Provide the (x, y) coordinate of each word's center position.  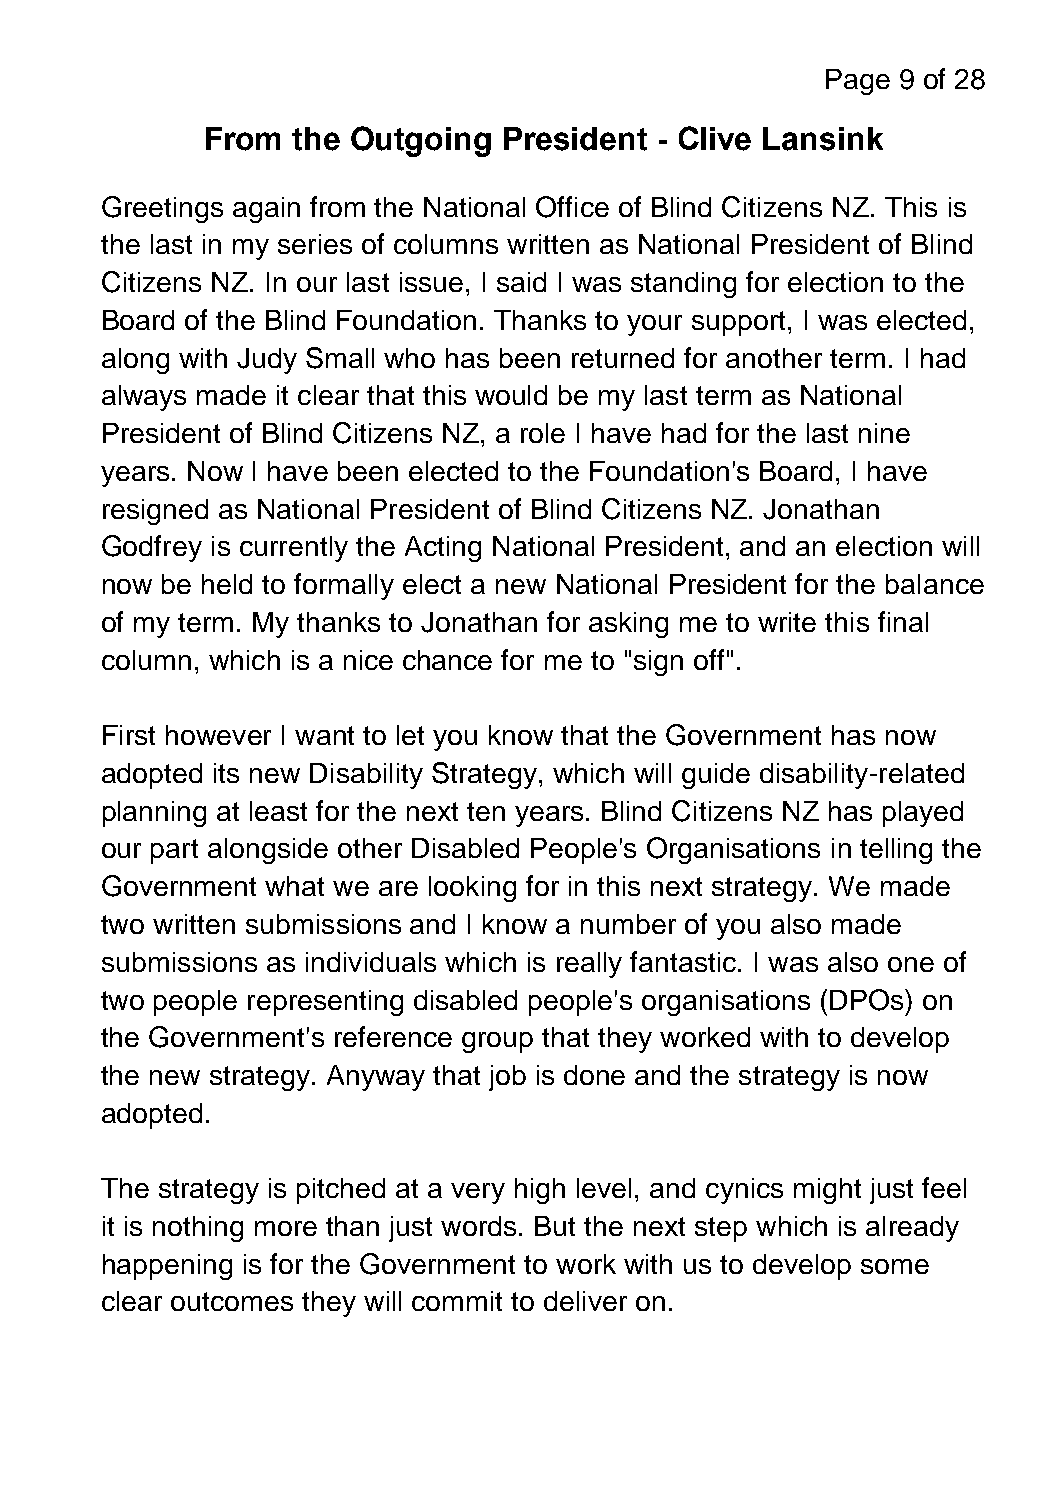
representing (325, 1003)
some (895, 1266)
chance (447, 660)
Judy (267, 361)
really (589, 965)
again (266, 210)
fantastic (684, 961)
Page (858, 82)
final (903, 621)
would (511, 395)
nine (884, 433)
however (218, 735)
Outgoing (421, 141)
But (555, 1226)
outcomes (232, 1301)
